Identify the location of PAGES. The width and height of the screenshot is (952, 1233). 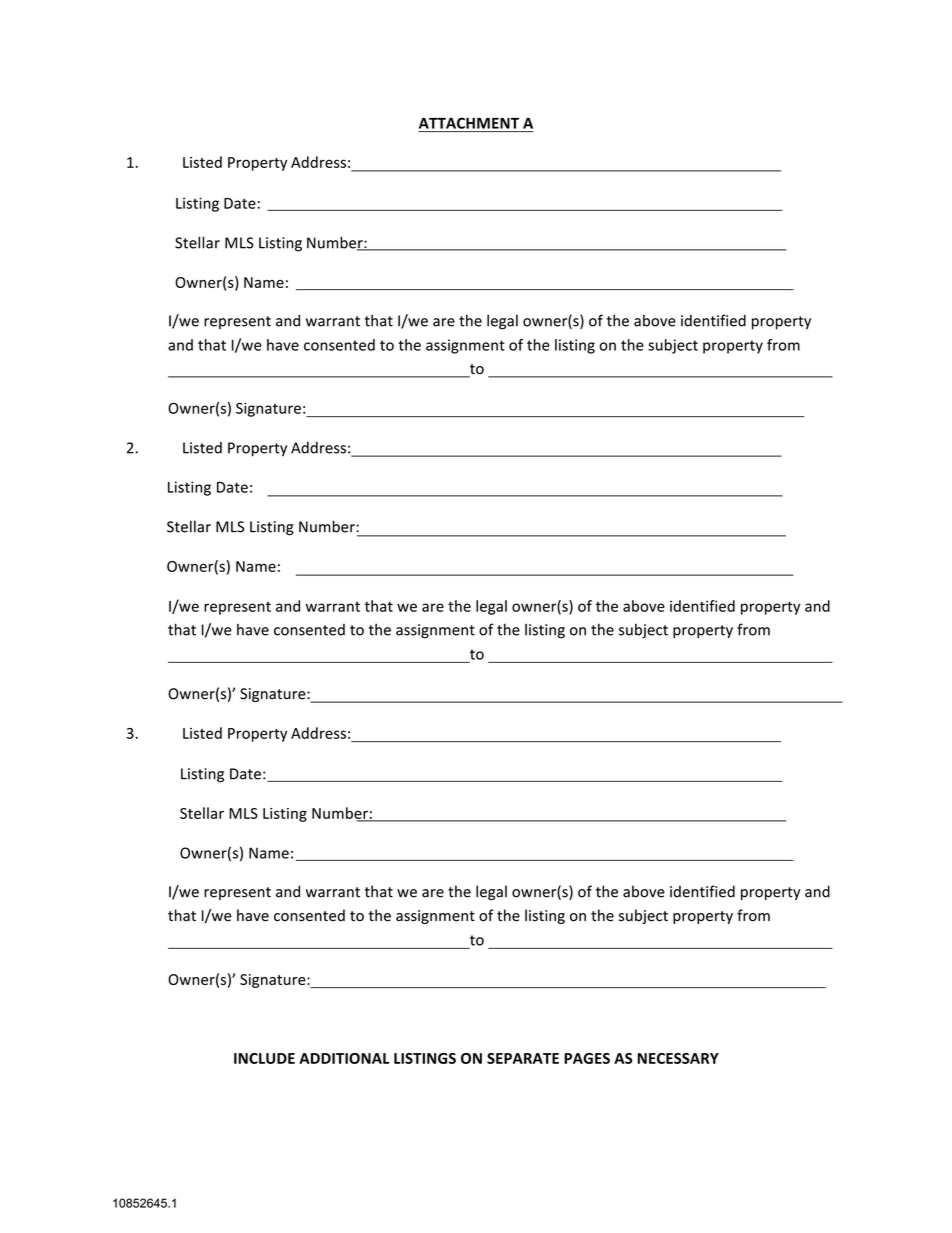
(587, 1058).
